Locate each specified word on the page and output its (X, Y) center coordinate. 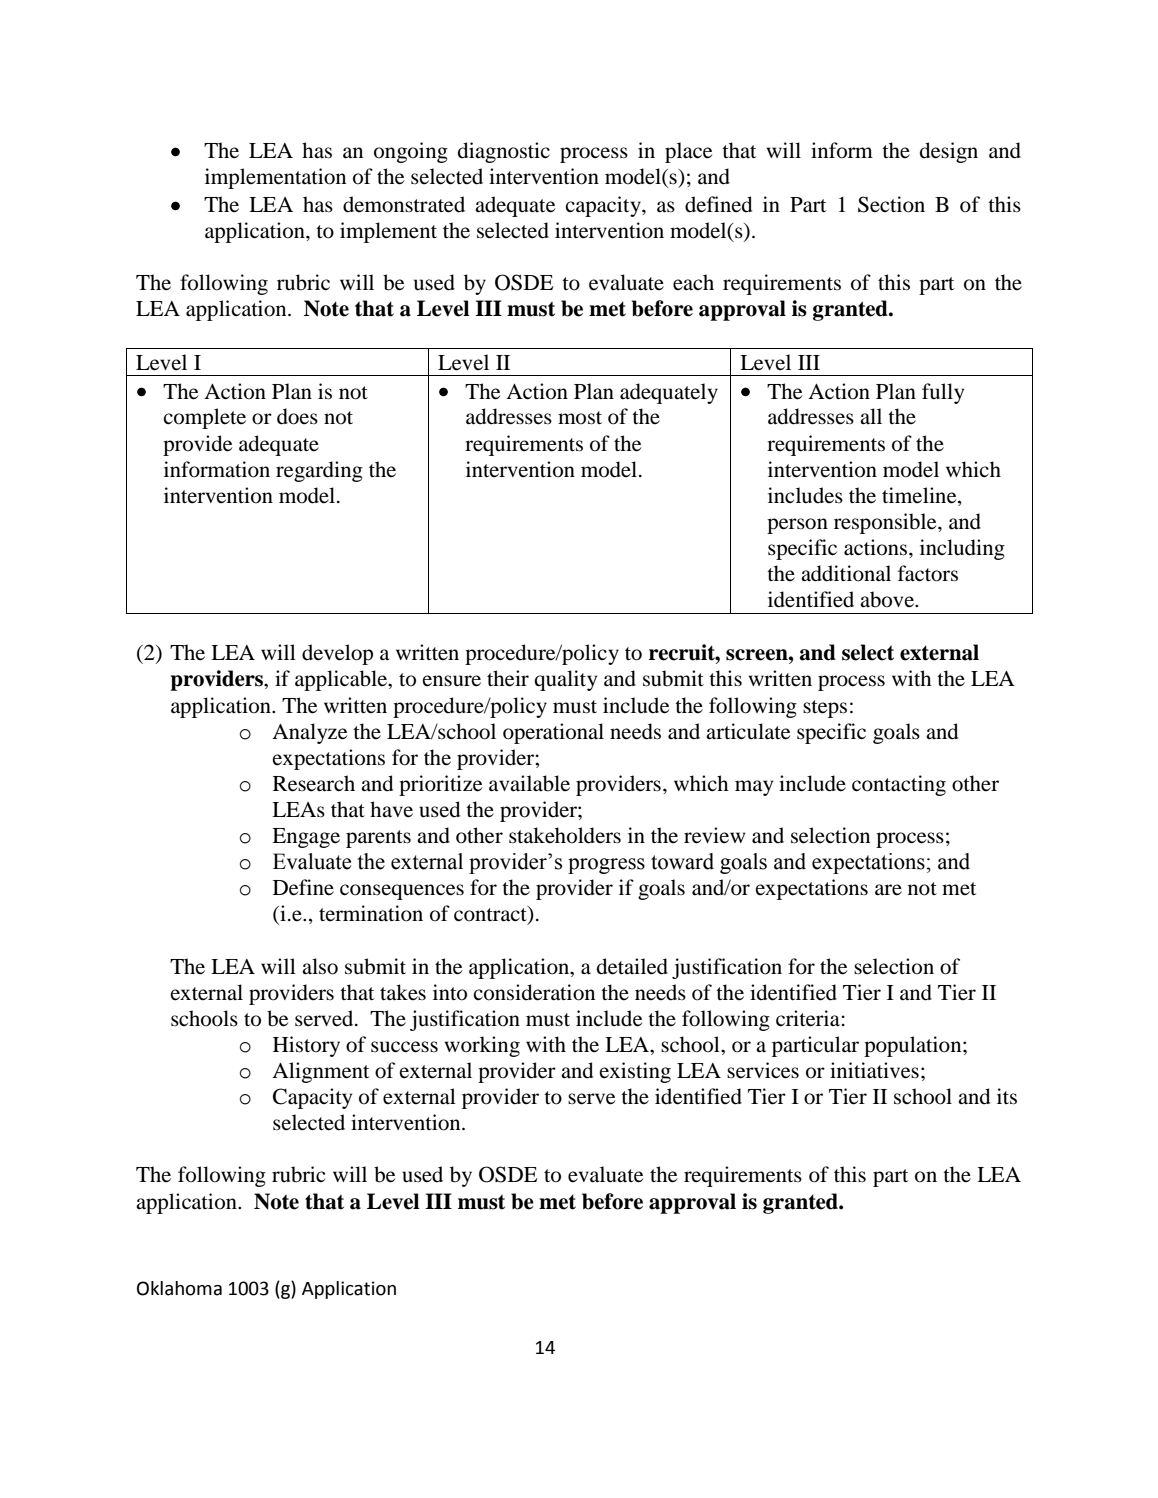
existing (635, 1072)
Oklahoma (179, 1288)
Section (891, 204)
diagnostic (504, 152)
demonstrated (404, 204)
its (1007, 1096)
